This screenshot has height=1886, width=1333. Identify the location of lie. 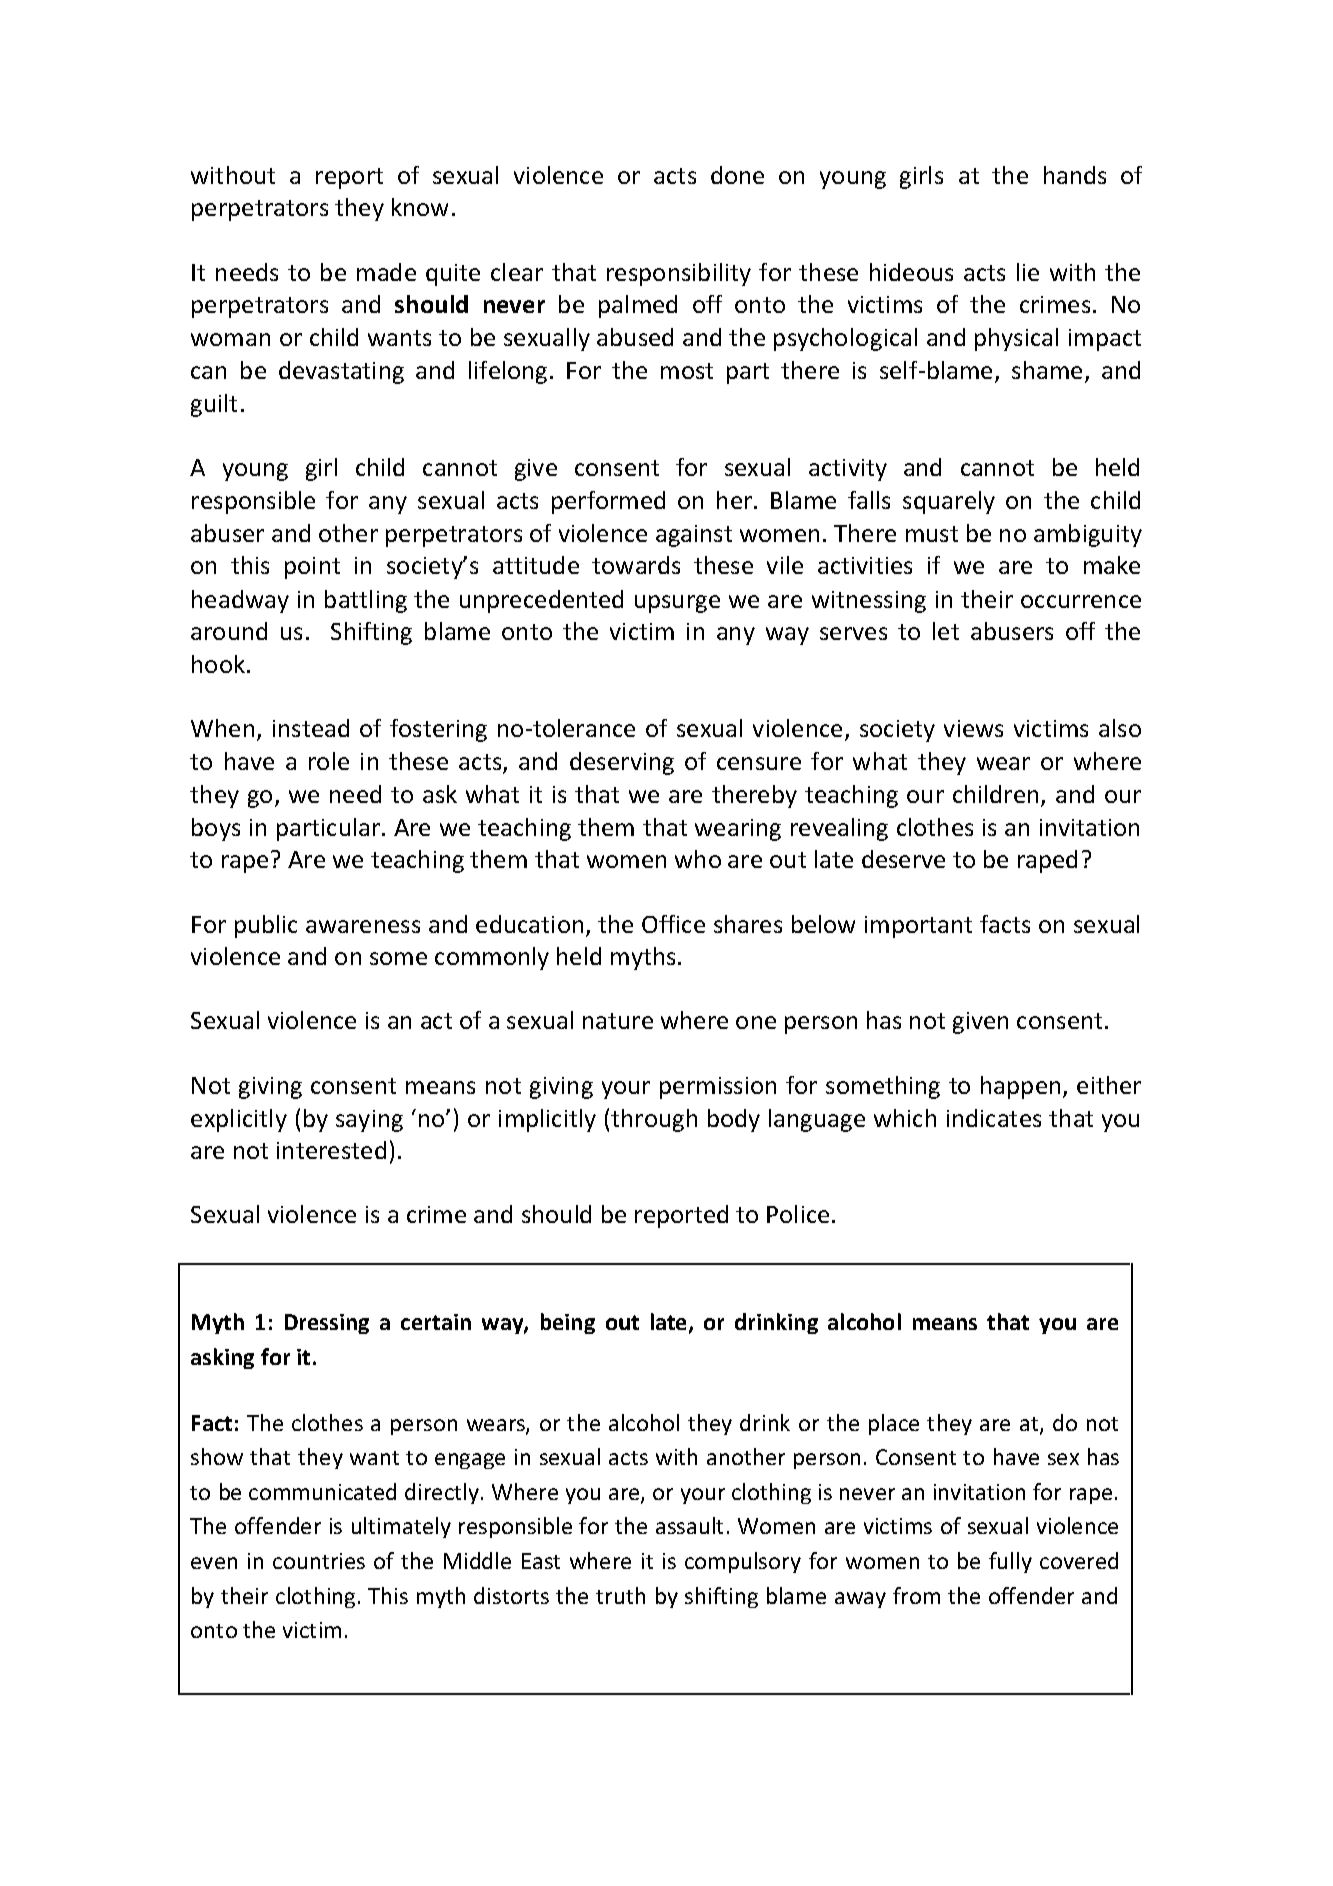
(1028, 272).
